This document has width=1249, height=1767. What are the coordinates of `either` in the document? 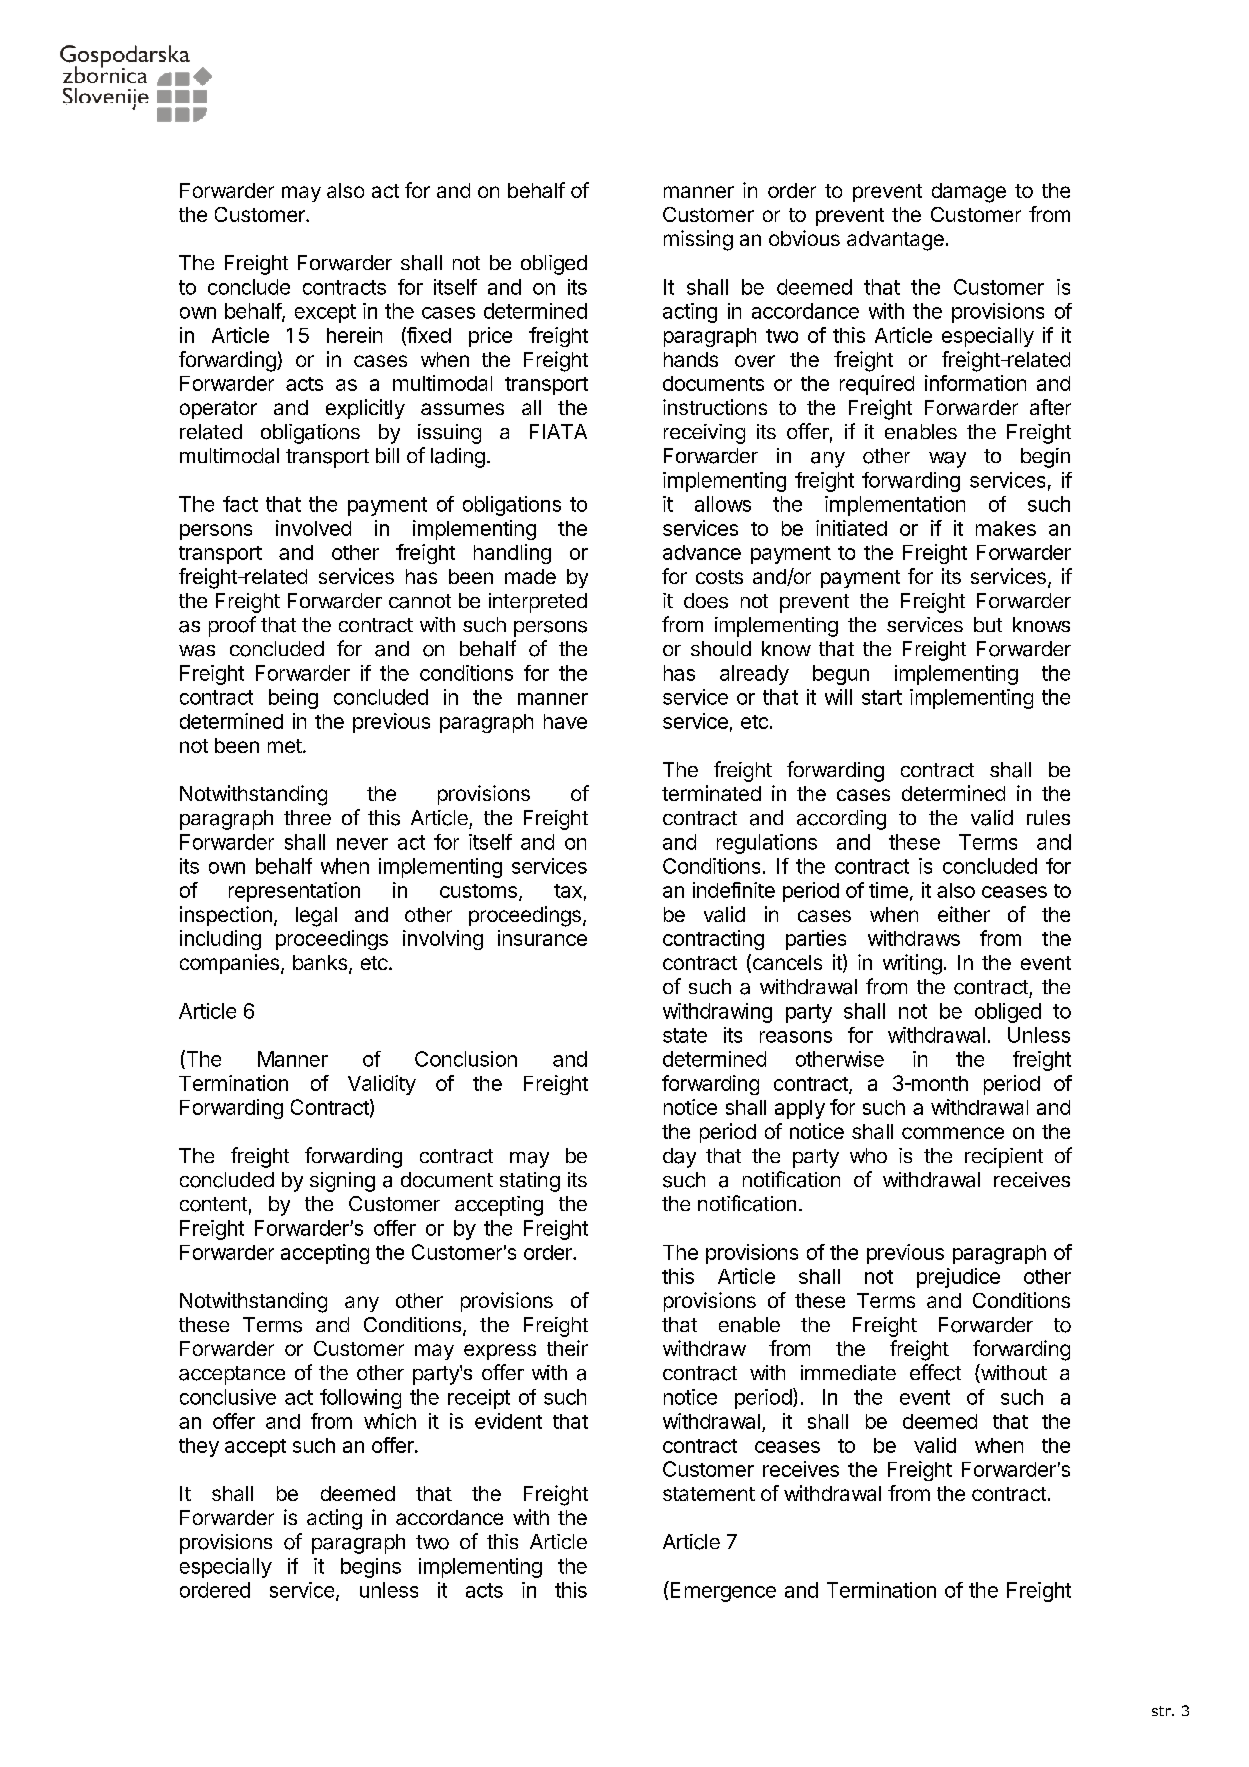 It's located at (964, 914).
